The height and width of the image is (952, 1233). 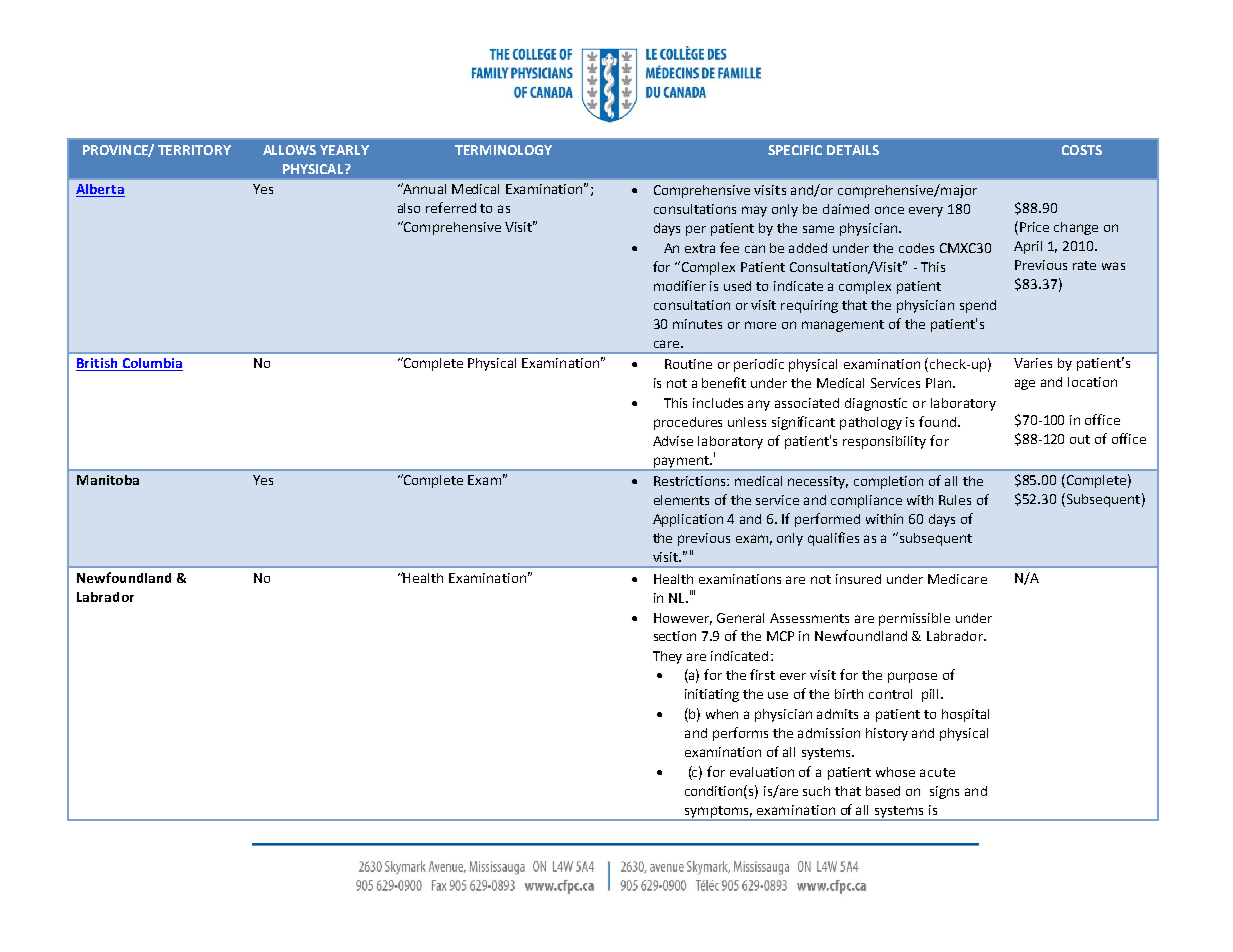 I want to click on TERMINOLOGY, so click(x=503, y=150).
